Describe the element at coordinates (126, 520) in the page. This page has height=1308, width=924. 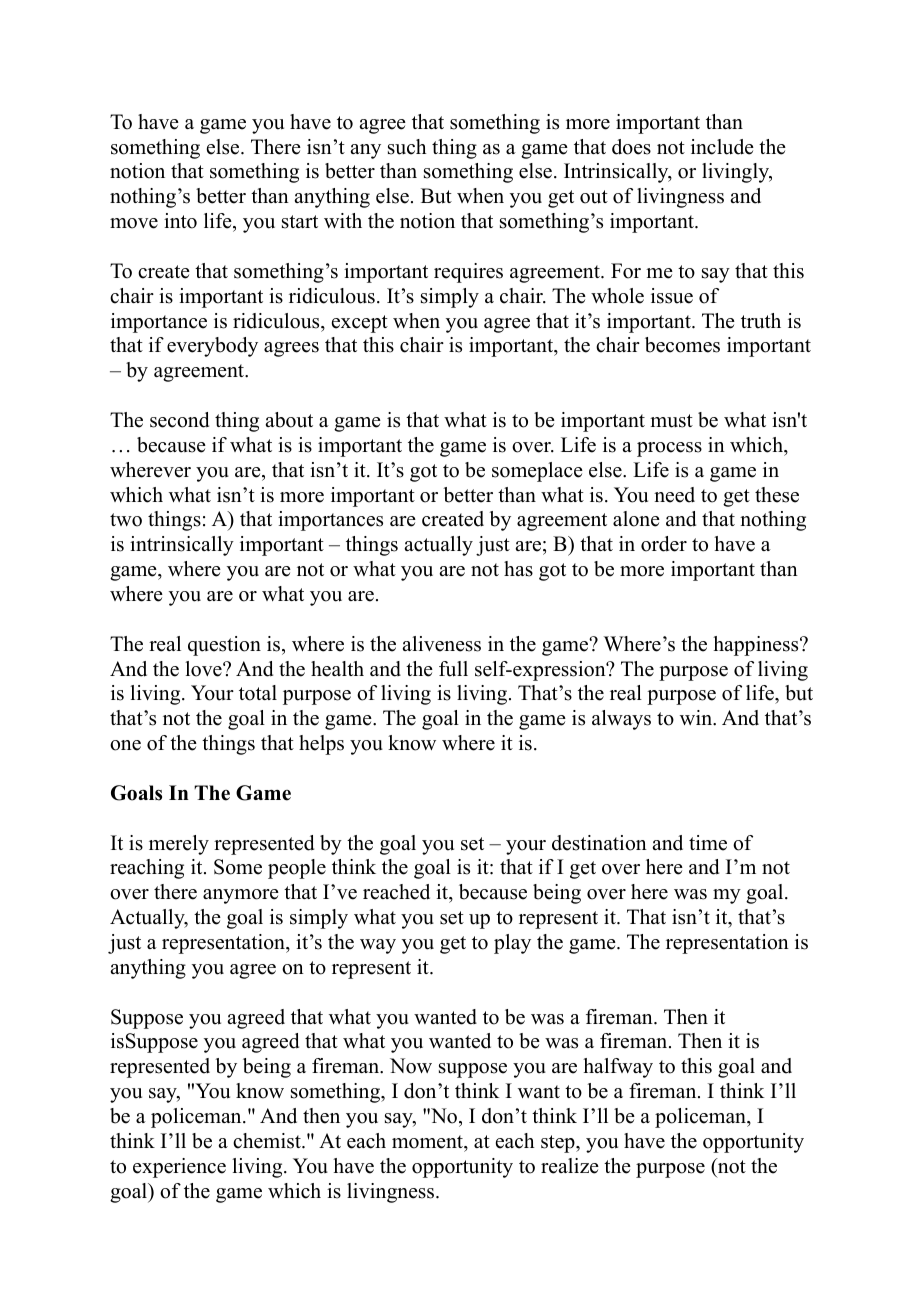
I see `two` at that location.
